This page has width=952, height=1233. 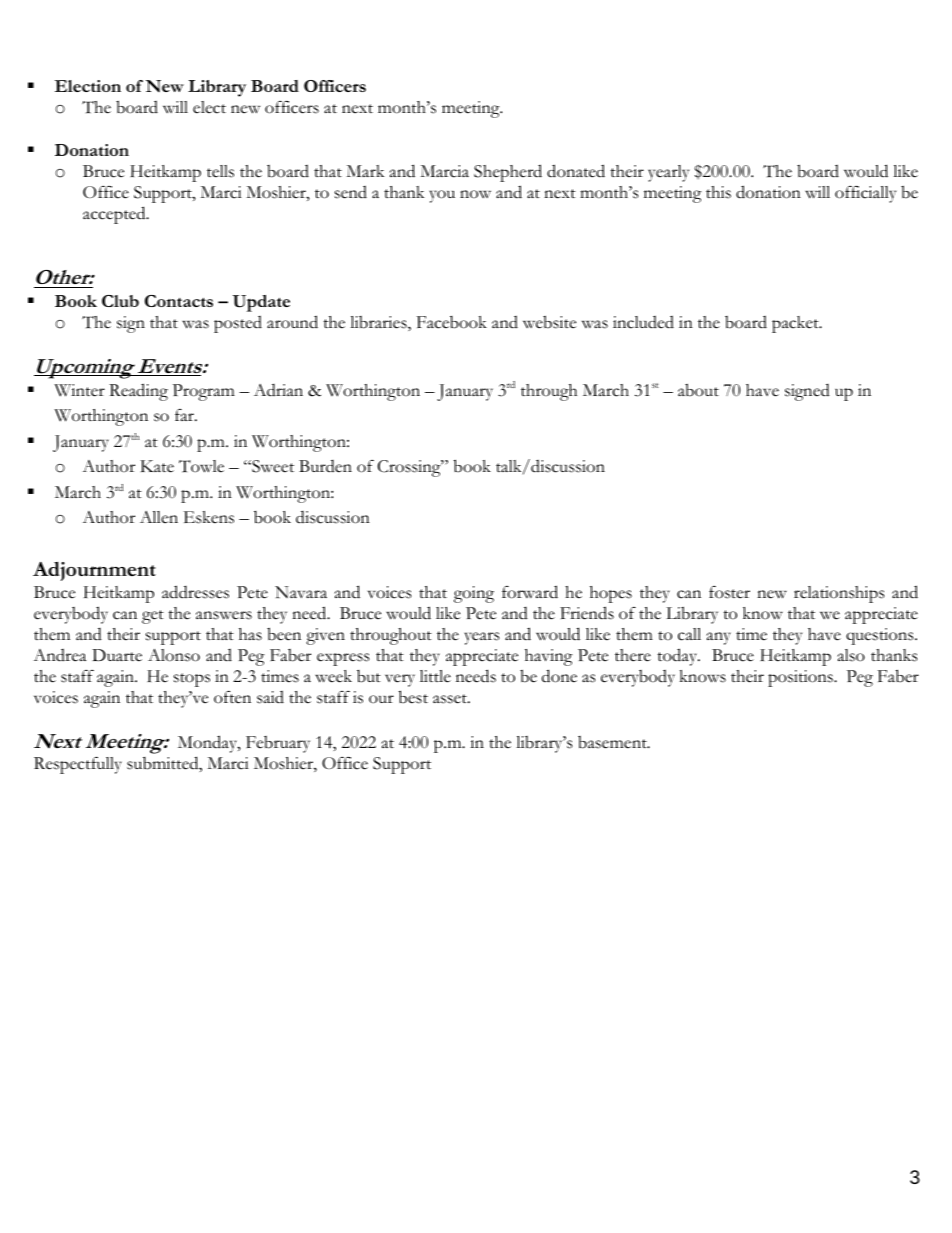 I want to click on tells, so click(x=220, y=171).
